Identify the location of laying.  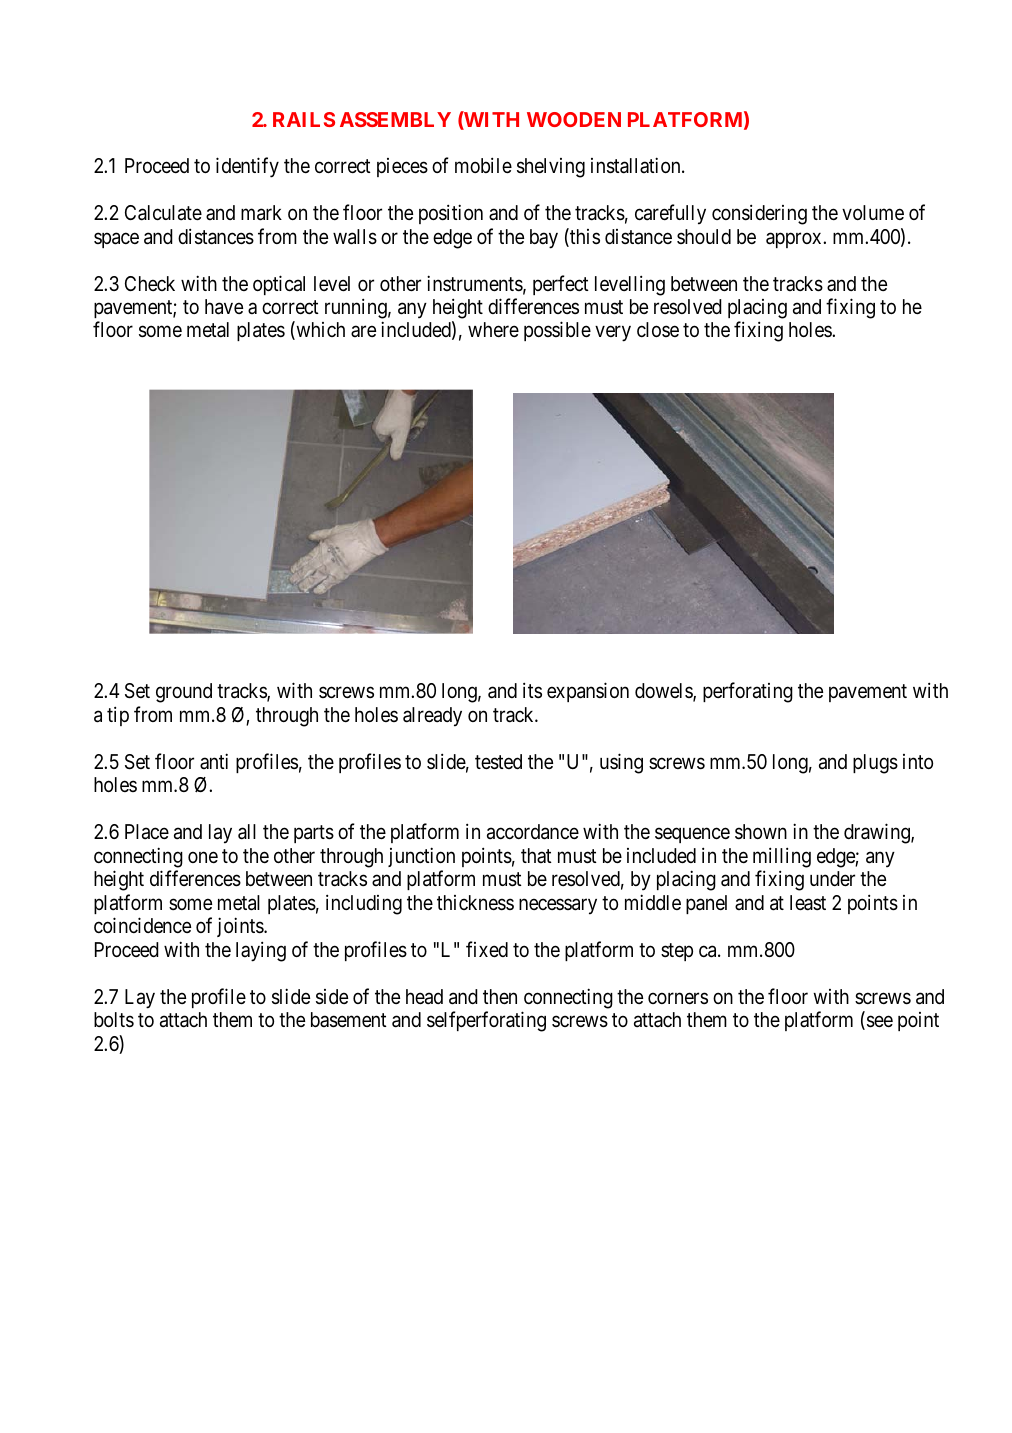
(261, 951).
